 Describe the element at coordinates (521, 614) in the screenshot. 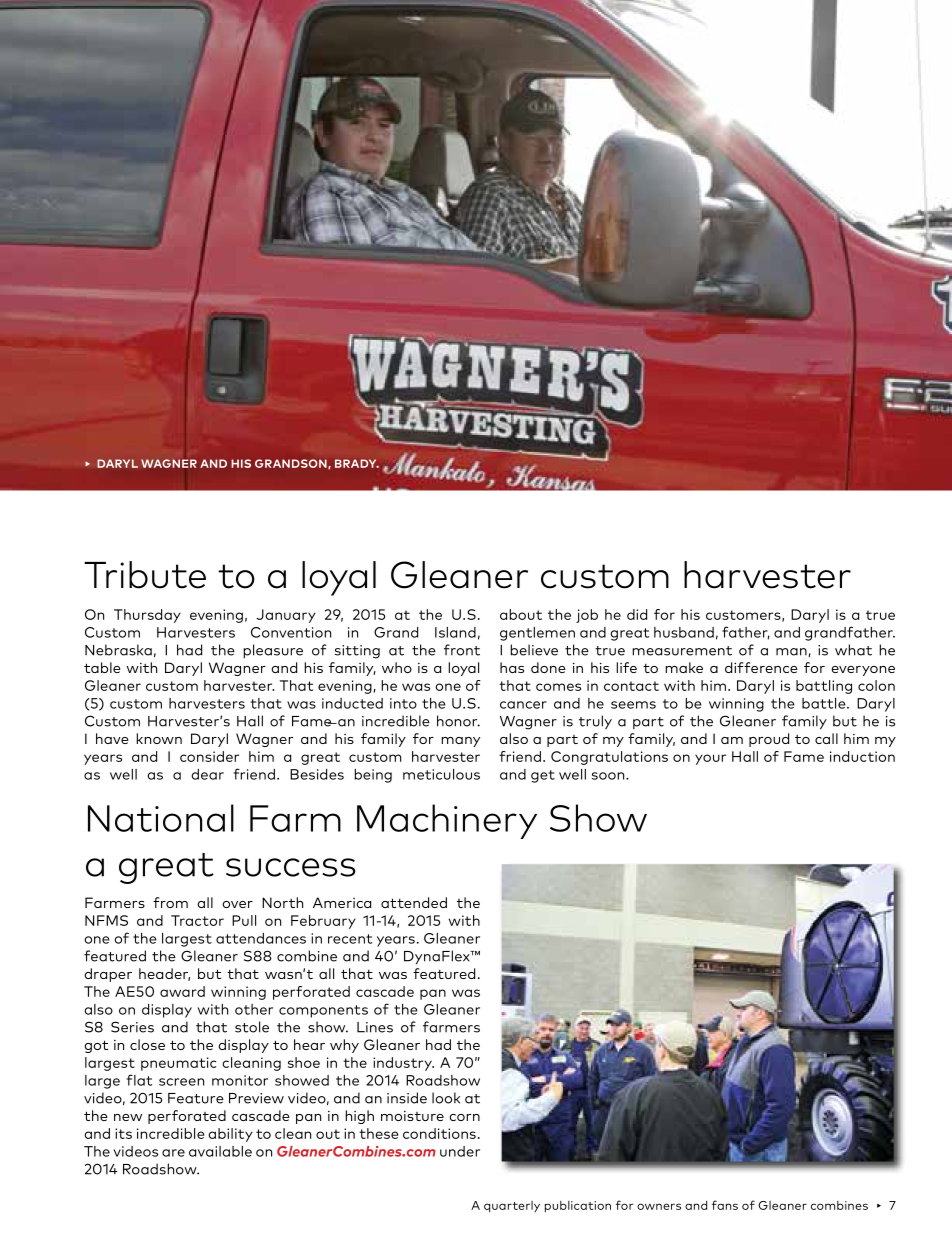

I see `about` at that location.
